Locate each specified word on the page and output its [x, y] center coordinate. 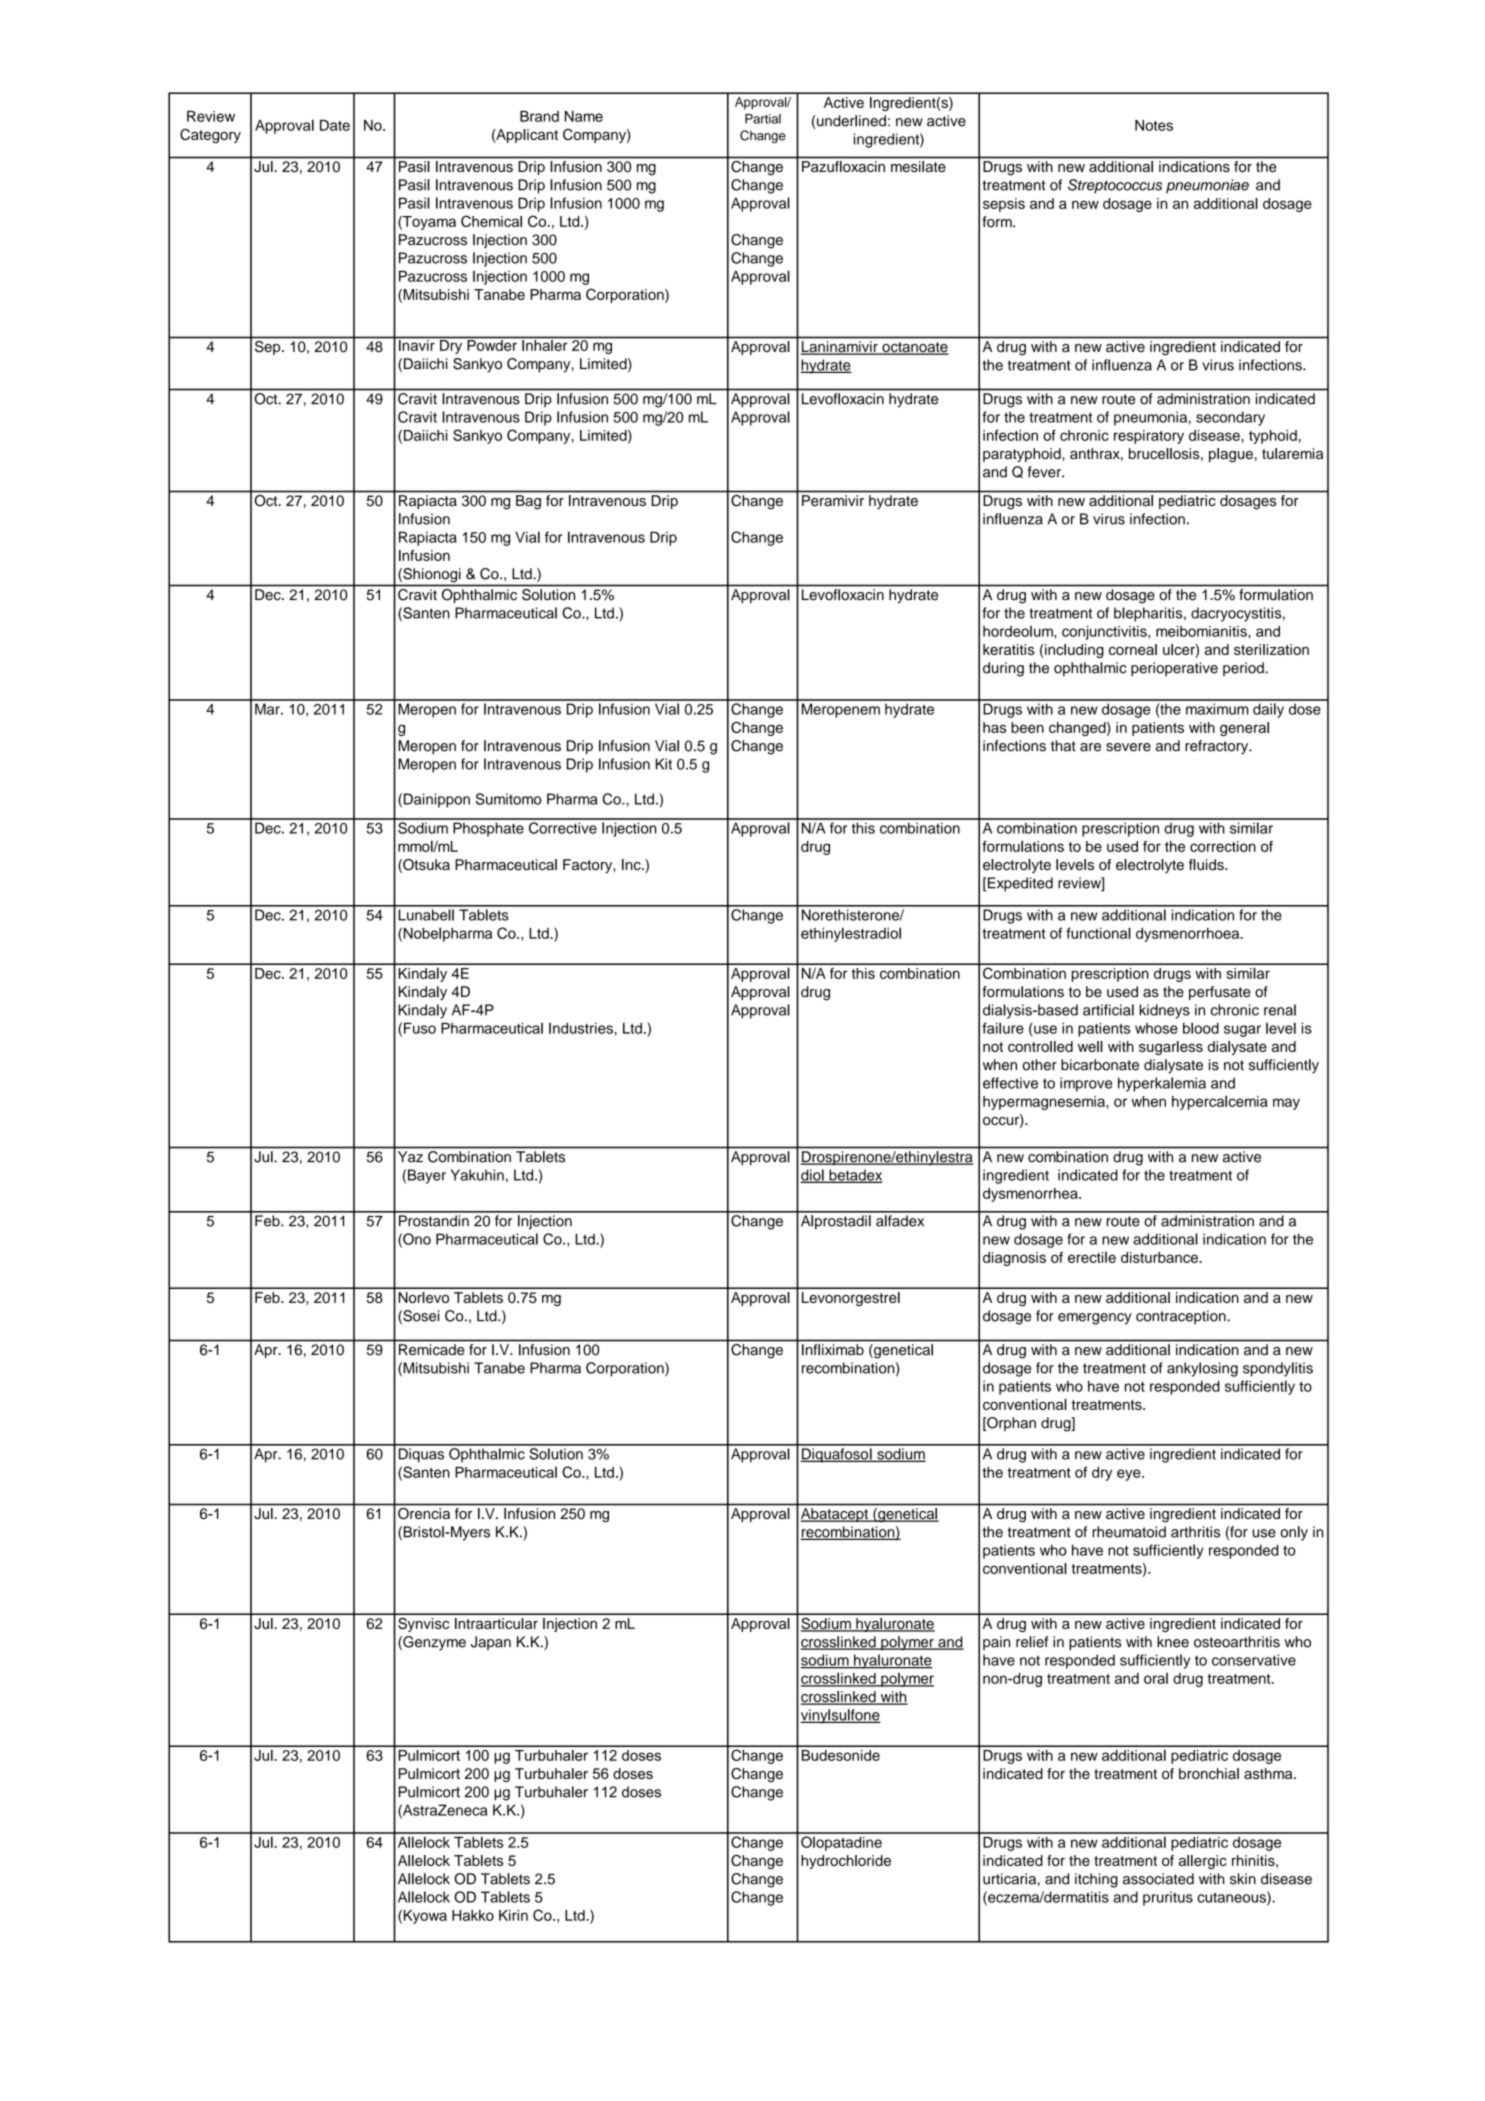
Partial [763, 119]
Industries [581, 1028]
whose [1156, 1028]
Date [335, 125]
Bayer [427, 1176]
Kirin [513, 1915]
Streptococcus [1115, 186]
